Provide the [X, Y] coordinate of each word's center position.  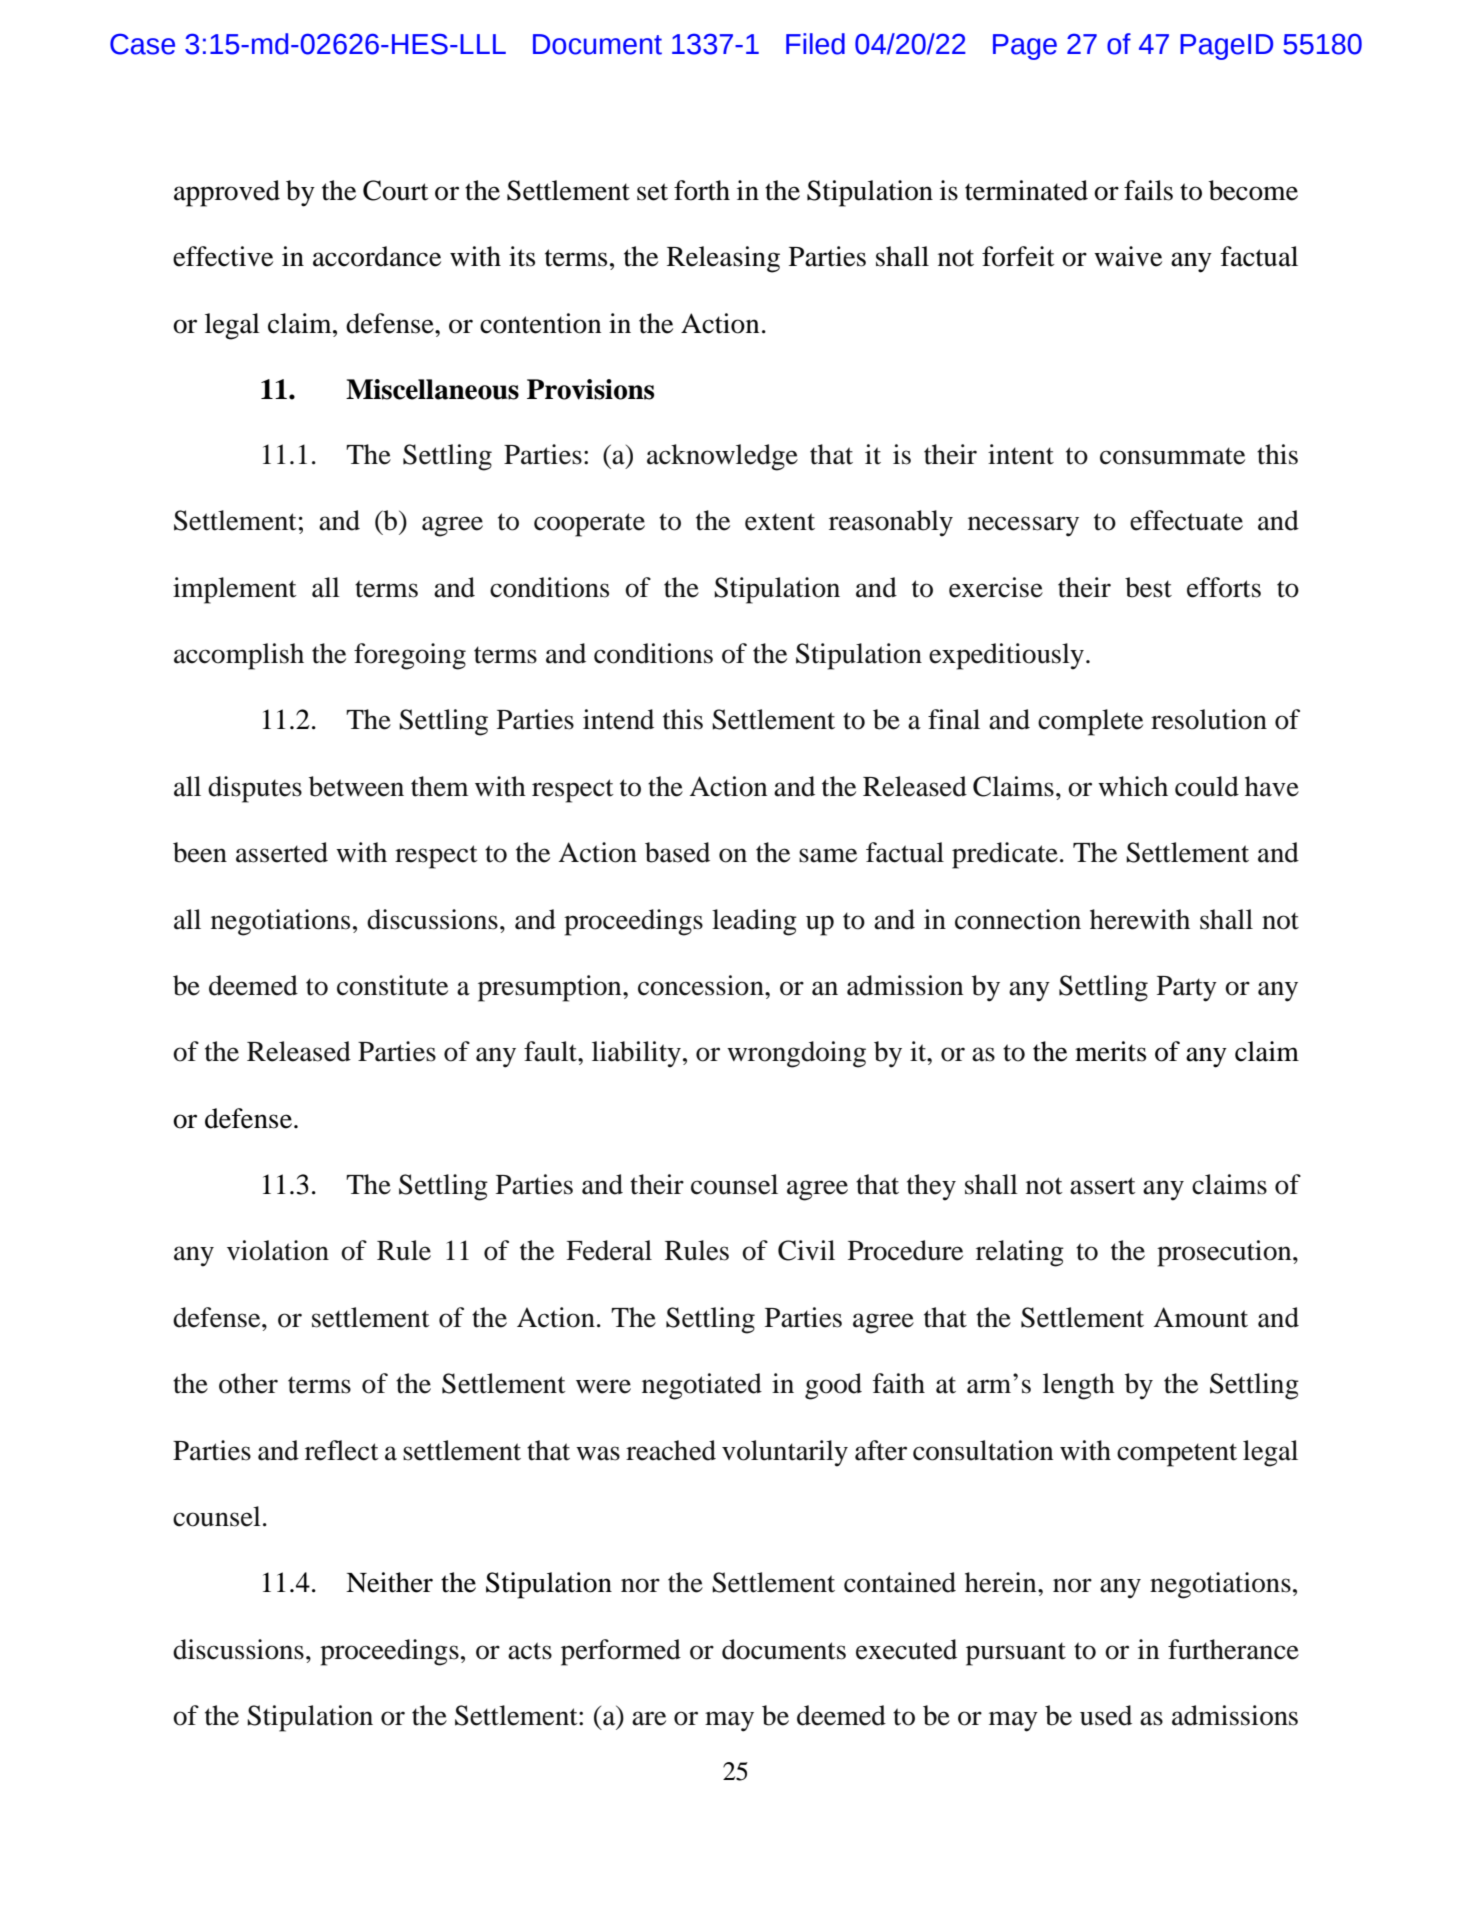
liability [636, 1054]
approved [227, 193]
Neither [389, 1582]
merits [1110, 1051]
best [1148, 587]
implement [235, 590]
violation [278, 1250]
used [1106, 1715]
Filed [815, 44]
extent [780, 522]
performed [621, 1652]
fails [1148, 190]
